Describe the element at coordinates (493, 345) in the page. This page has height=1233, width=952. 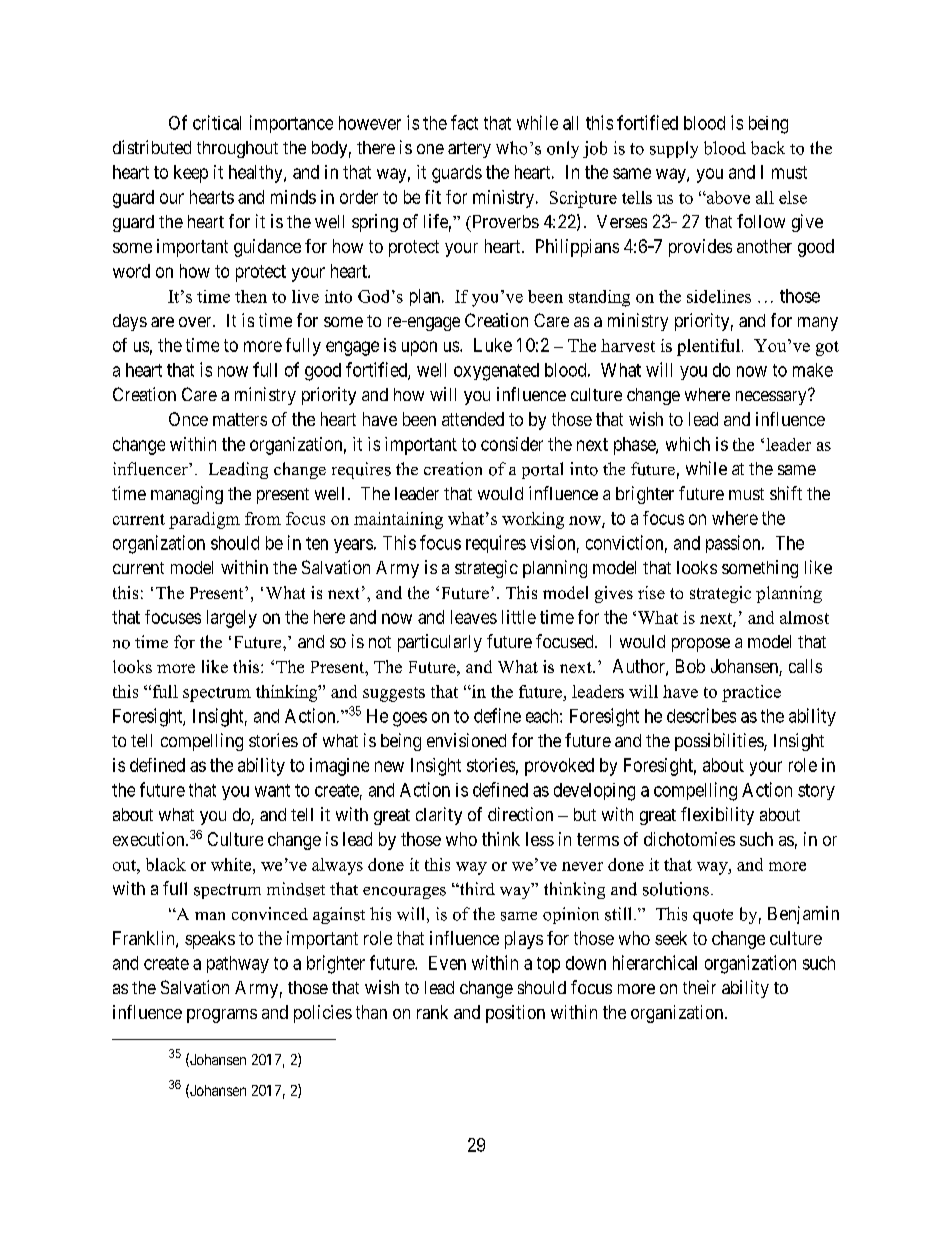
I see `Luke` at that location.
